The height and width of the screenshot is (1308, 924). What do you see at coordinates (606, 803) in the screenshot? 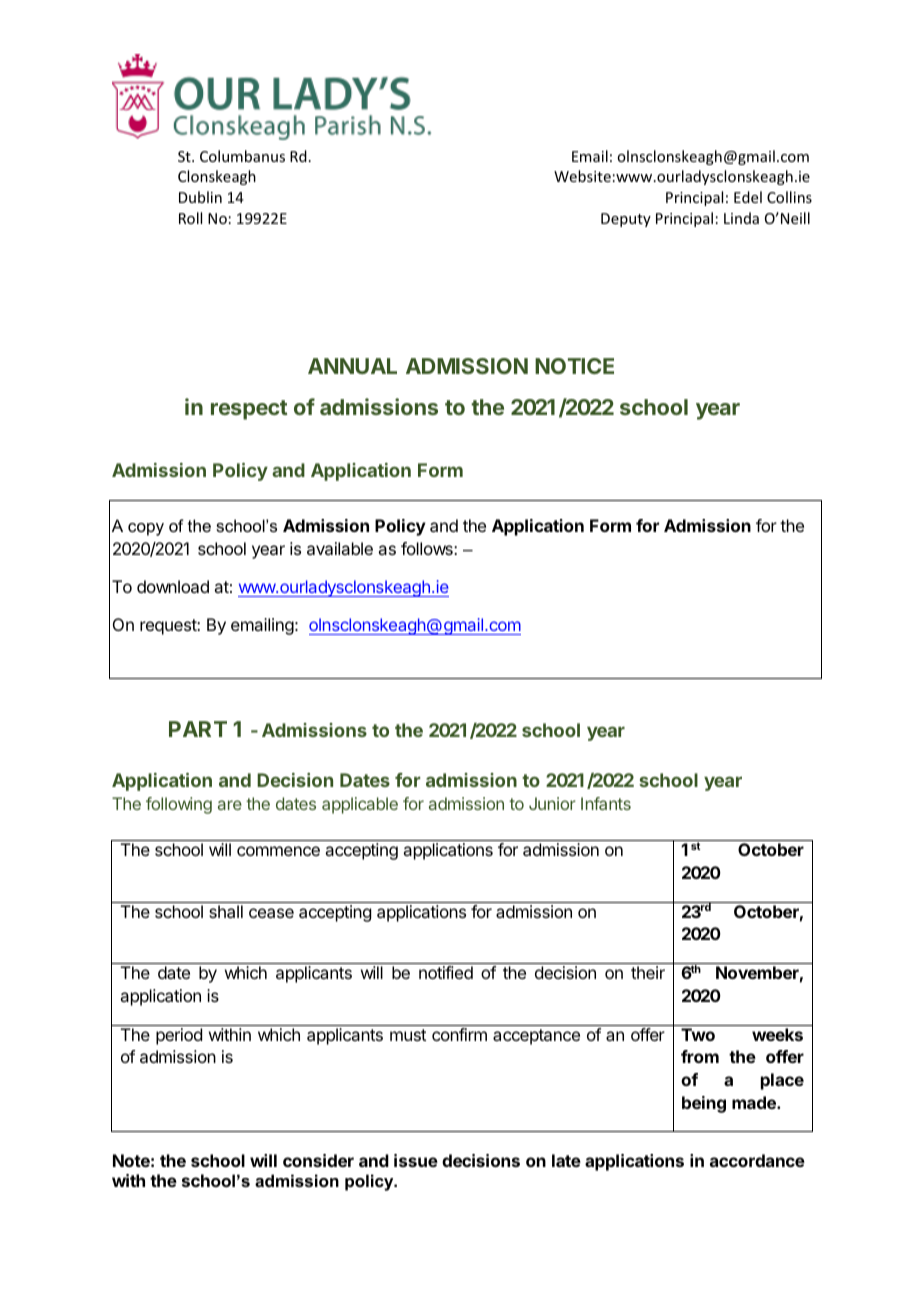
I see `Infants` at bounding box center [606, 803].
